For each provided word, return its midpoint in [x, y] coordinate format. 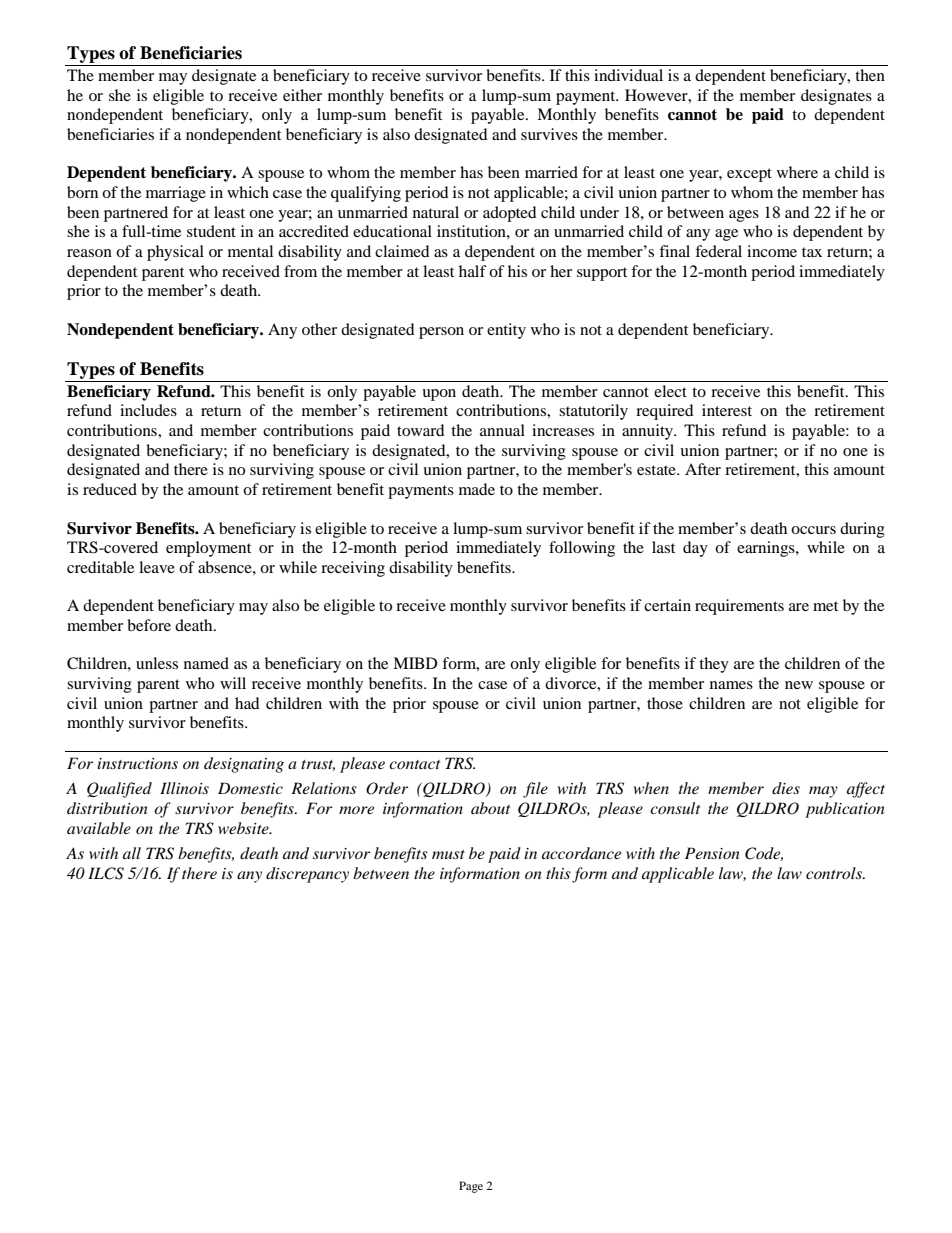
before [149, 625]
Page [471, 1187]
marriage [176, 194]
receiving [353, 569]
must [448, 854]
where [797, 172]
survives [549, 134]
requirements [739, 607]
